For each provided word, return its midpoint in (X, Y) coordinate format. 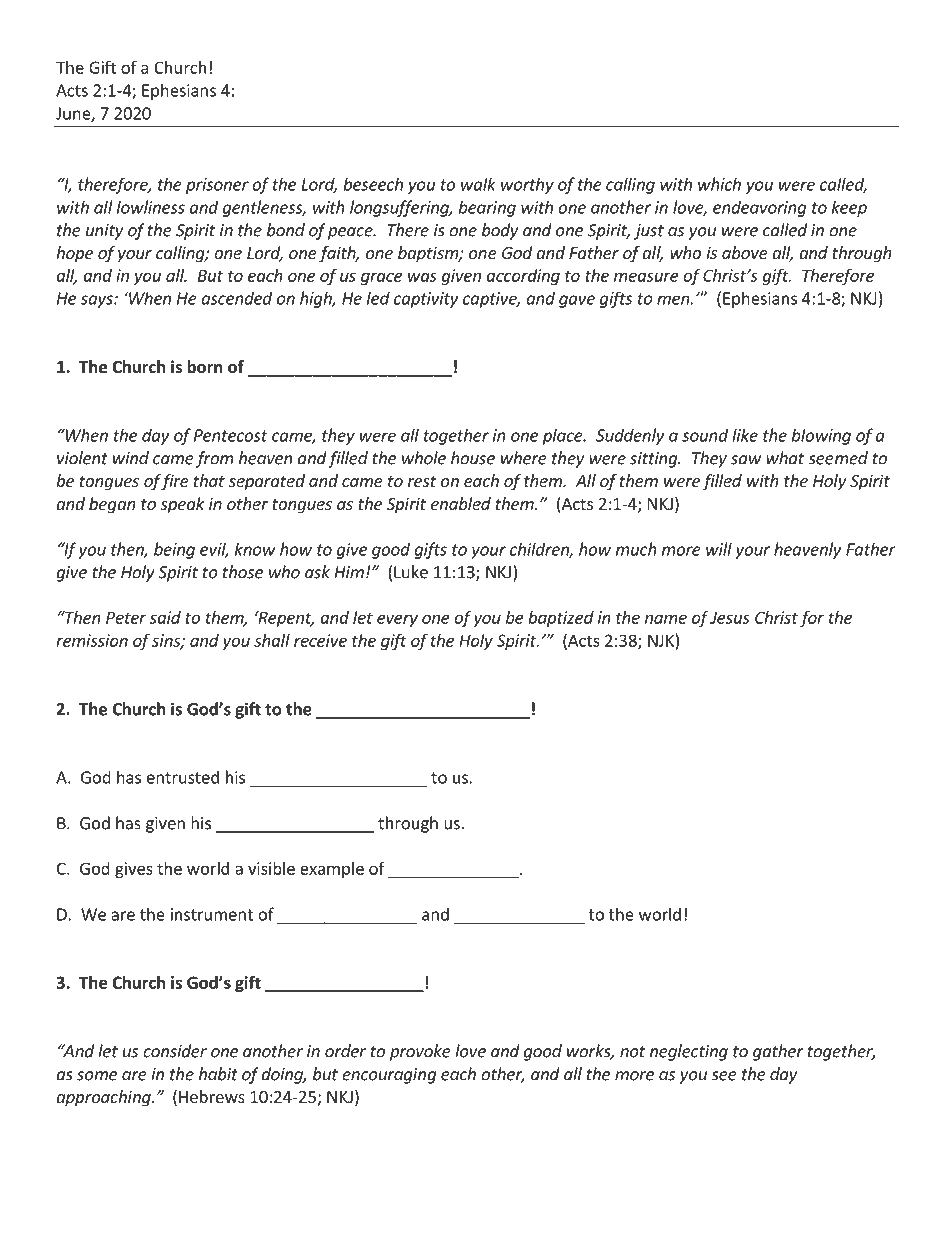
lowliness (151, 207)
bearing (487, 208)
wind (131, 458)
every (397, 620)
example (332, 870)
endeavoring (759, 208)
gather (778, 1052)
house (473, 458)
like (745, 435)
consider (175, 1051)
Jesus (730, 617)
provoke (420, 1052)
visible (271, 868)
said (165, 617)
